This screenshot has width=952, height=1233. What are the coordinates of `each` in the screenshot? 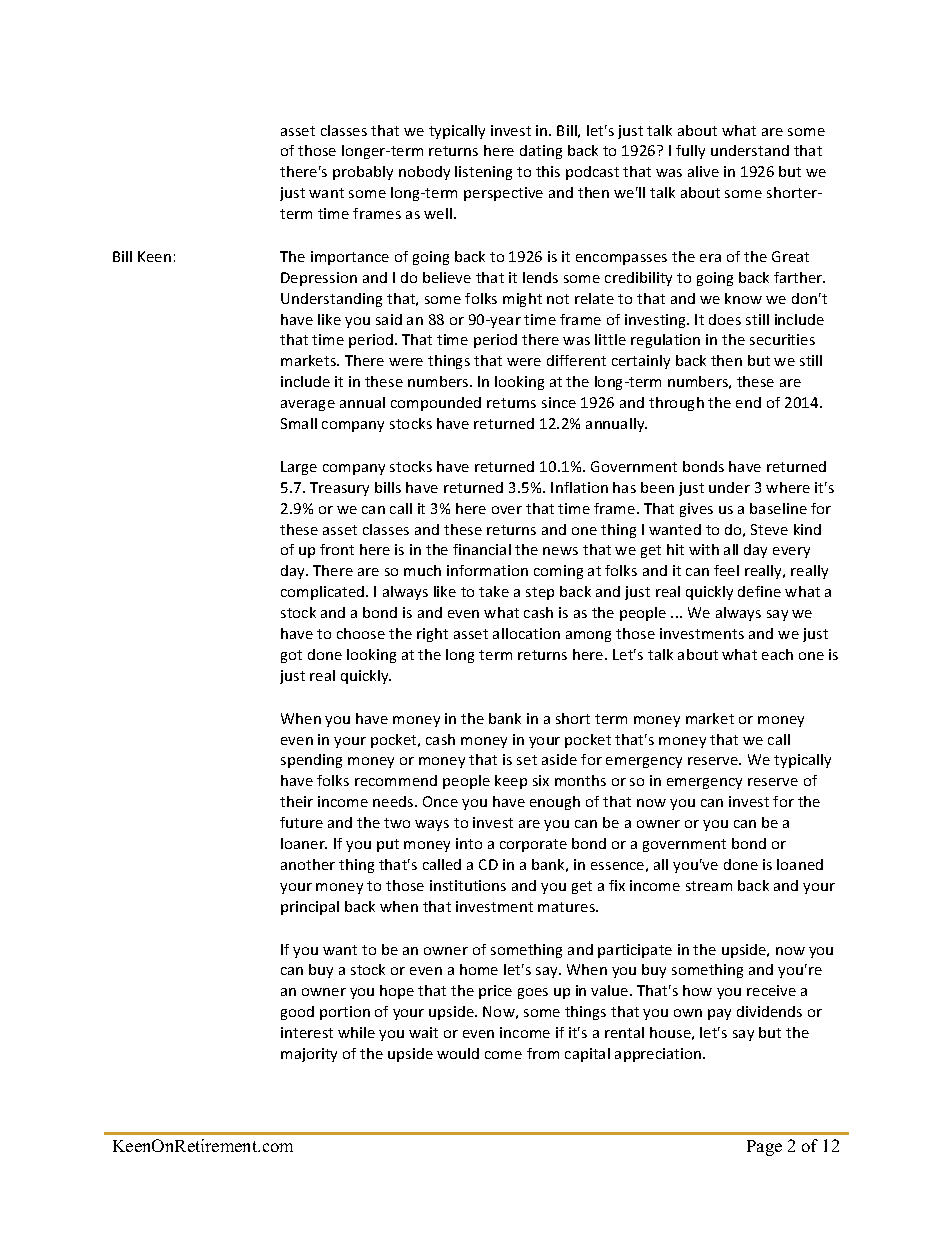 It's located at (777, 654).
